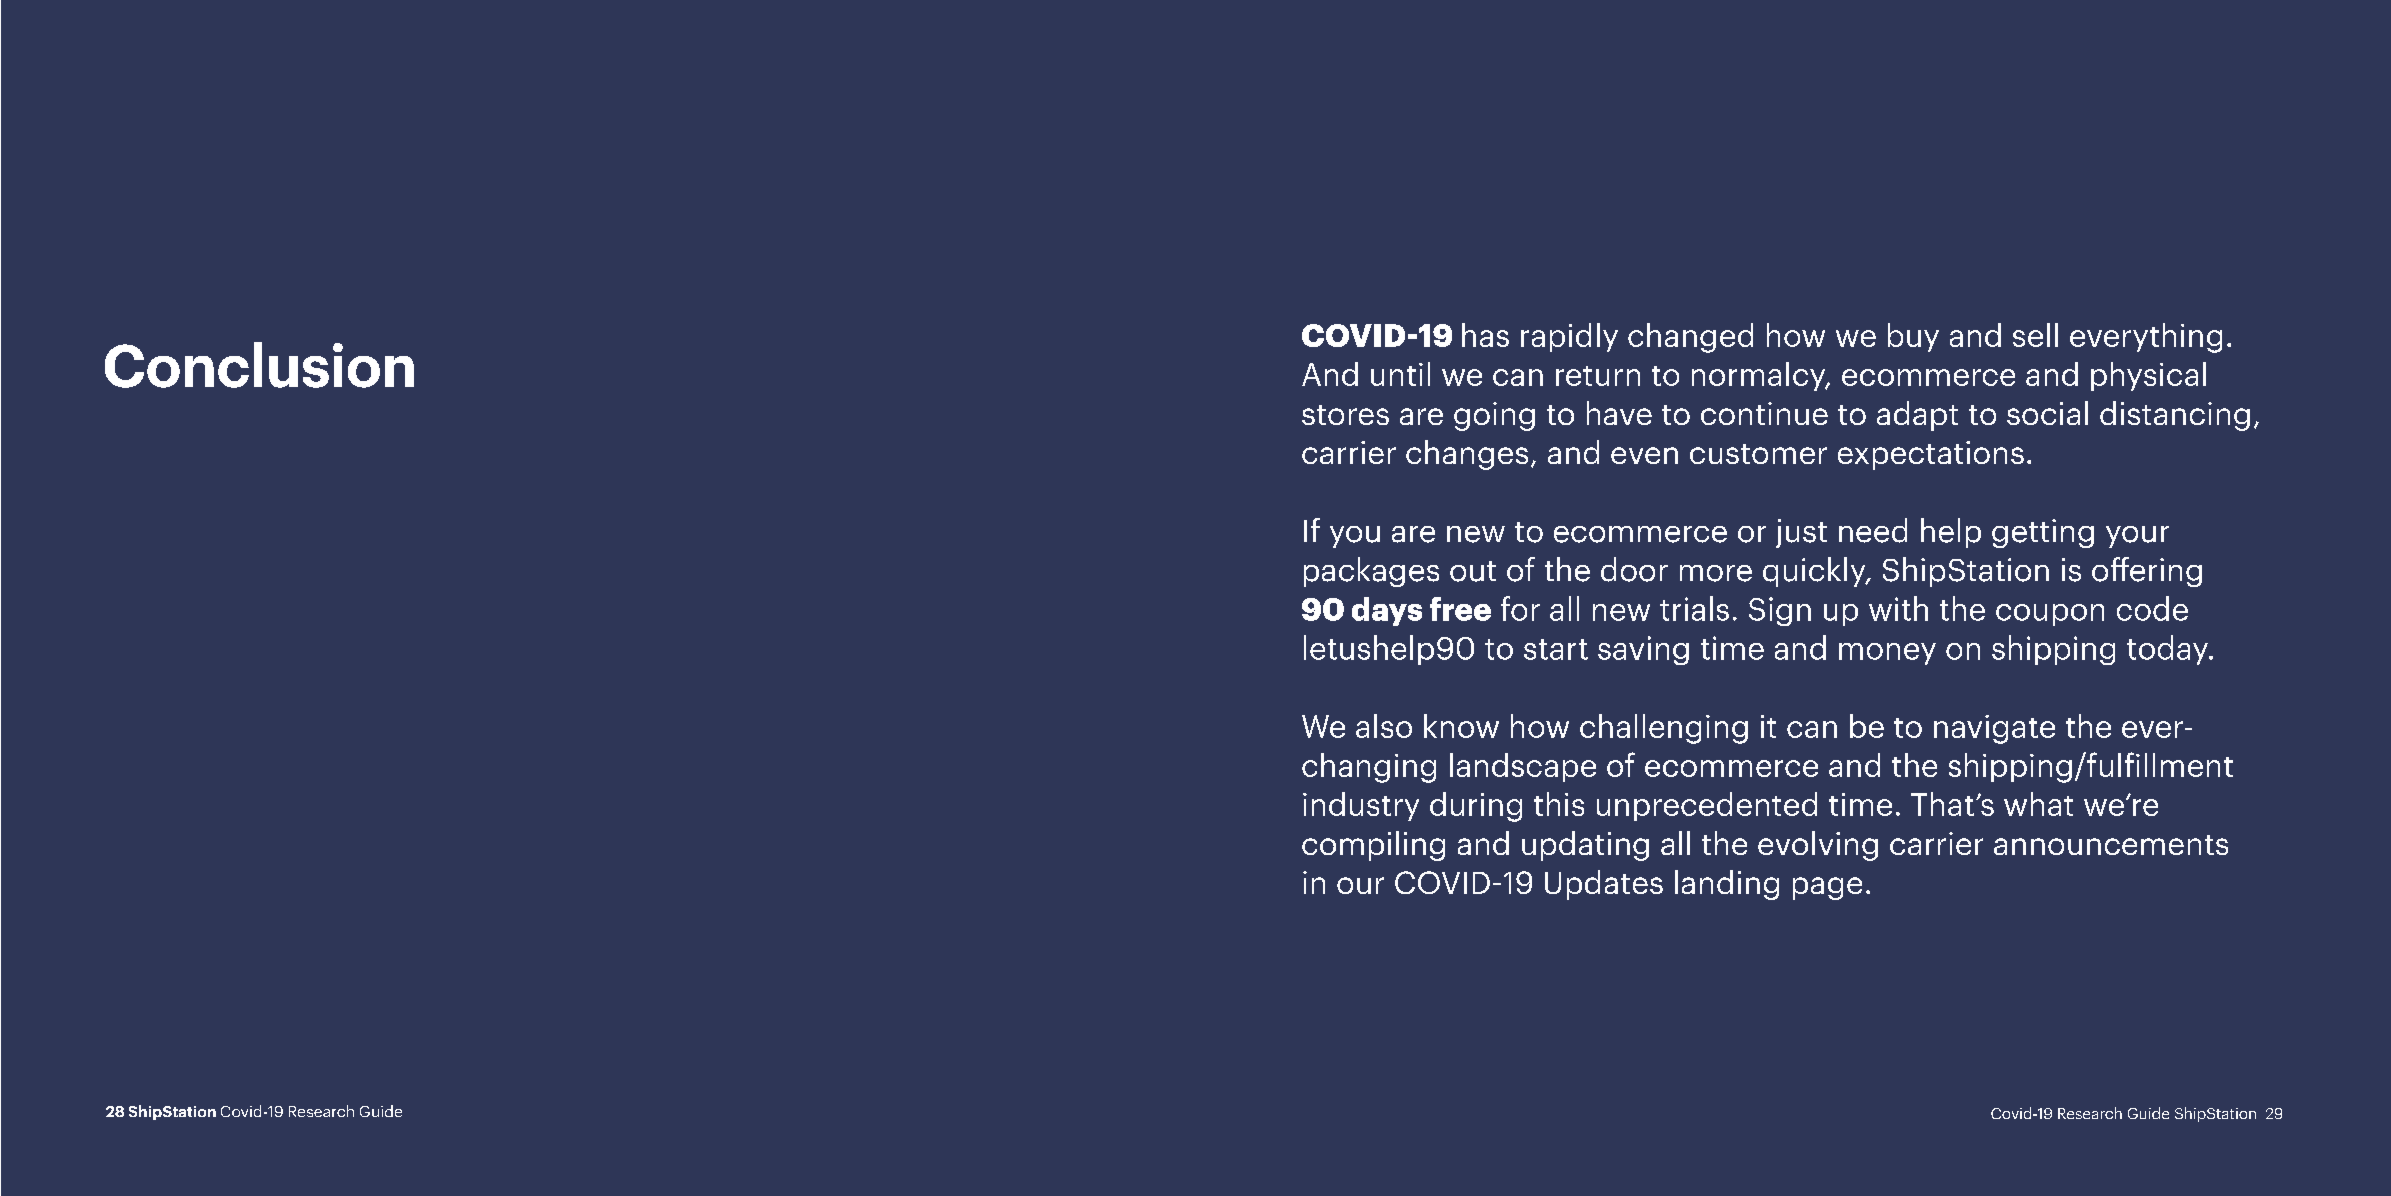 This document has width=2391, height=1196. What do you see at coordinates (1913, 337) in the document?
I see `buy` at bounding box center [1913, 337].
